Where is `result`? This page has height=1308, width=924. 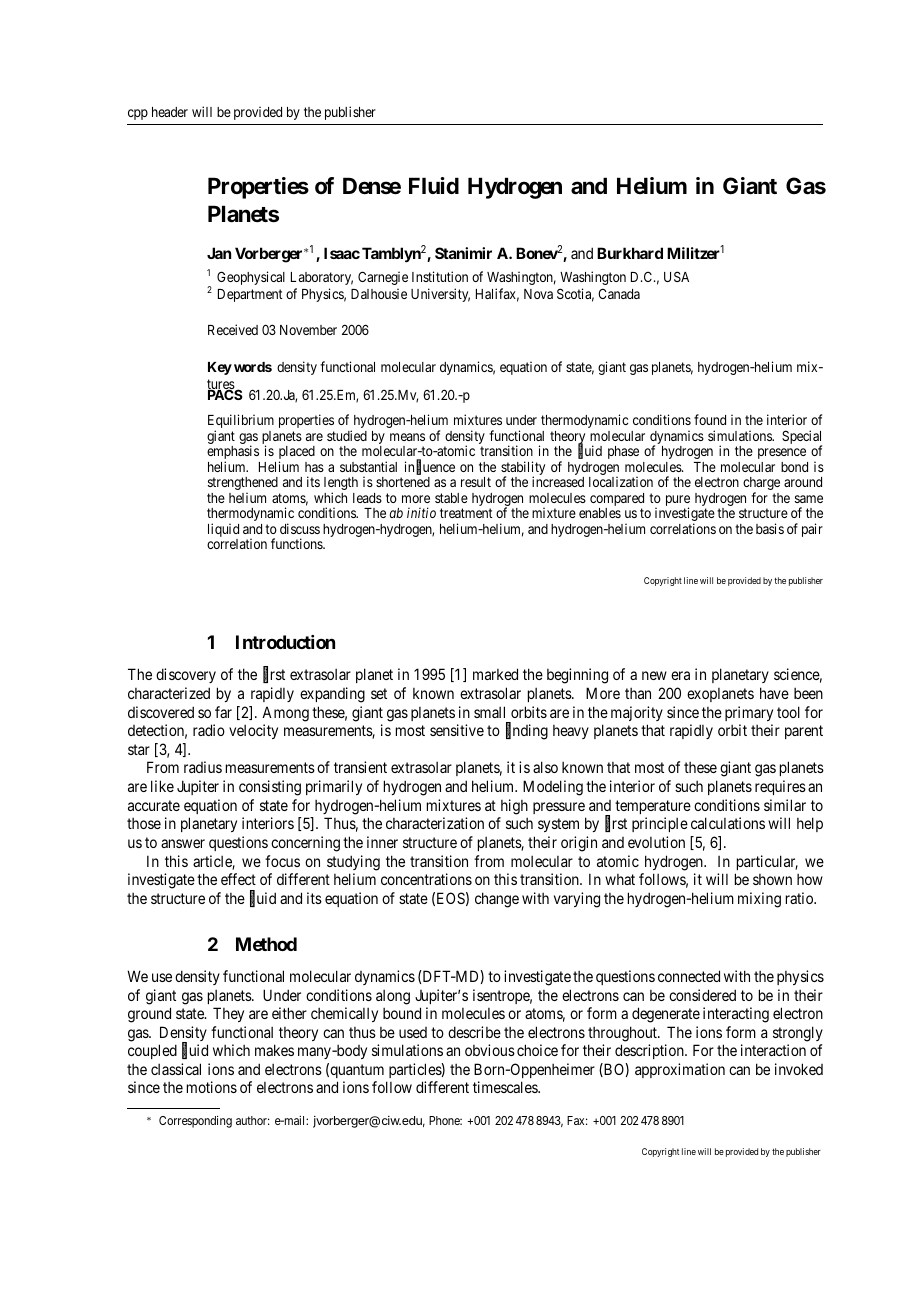 result is located at coordinates (476, 482).
